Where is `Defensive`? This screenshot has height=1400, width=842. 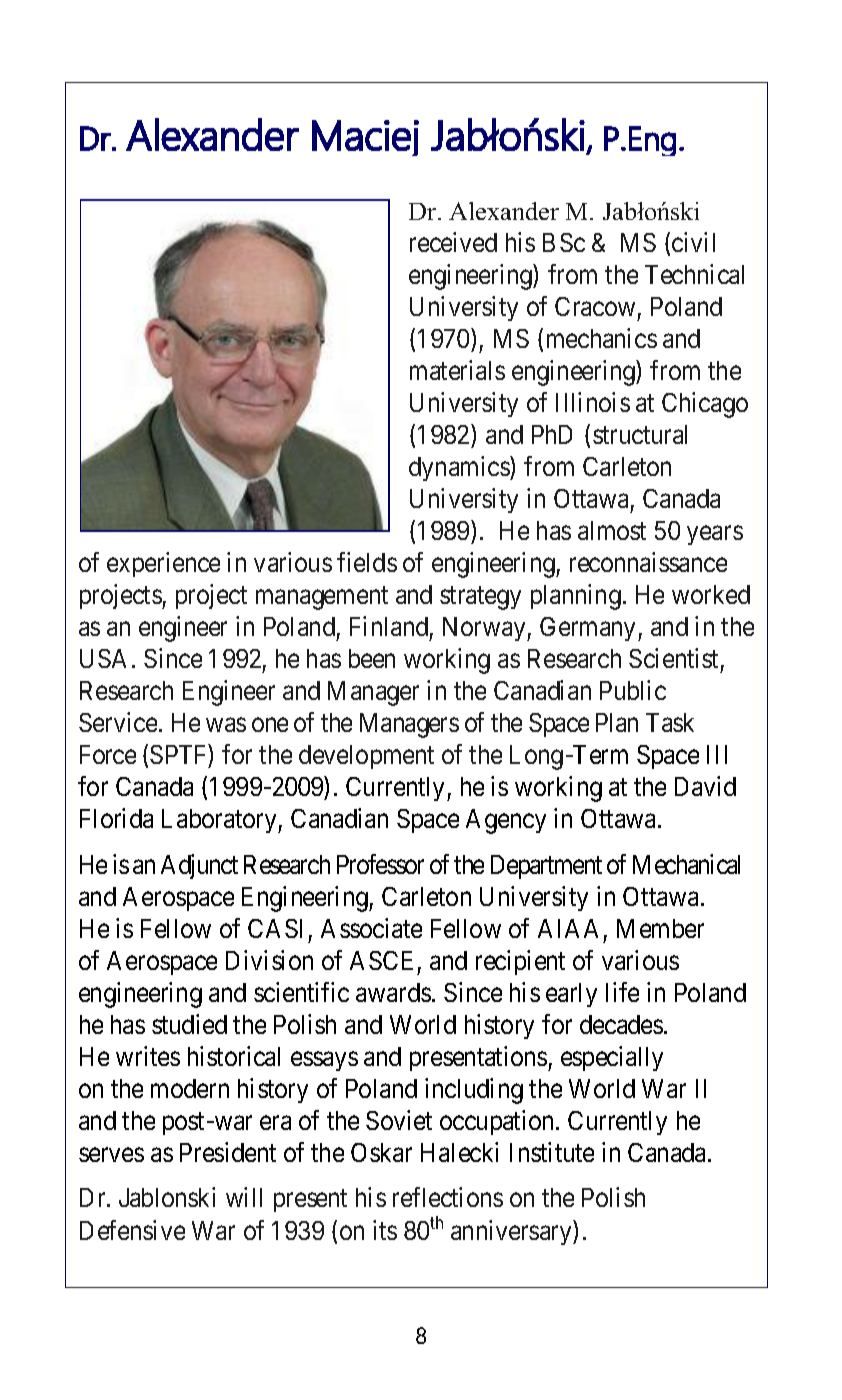
Defensive is located at coordinates (132, 1230).
